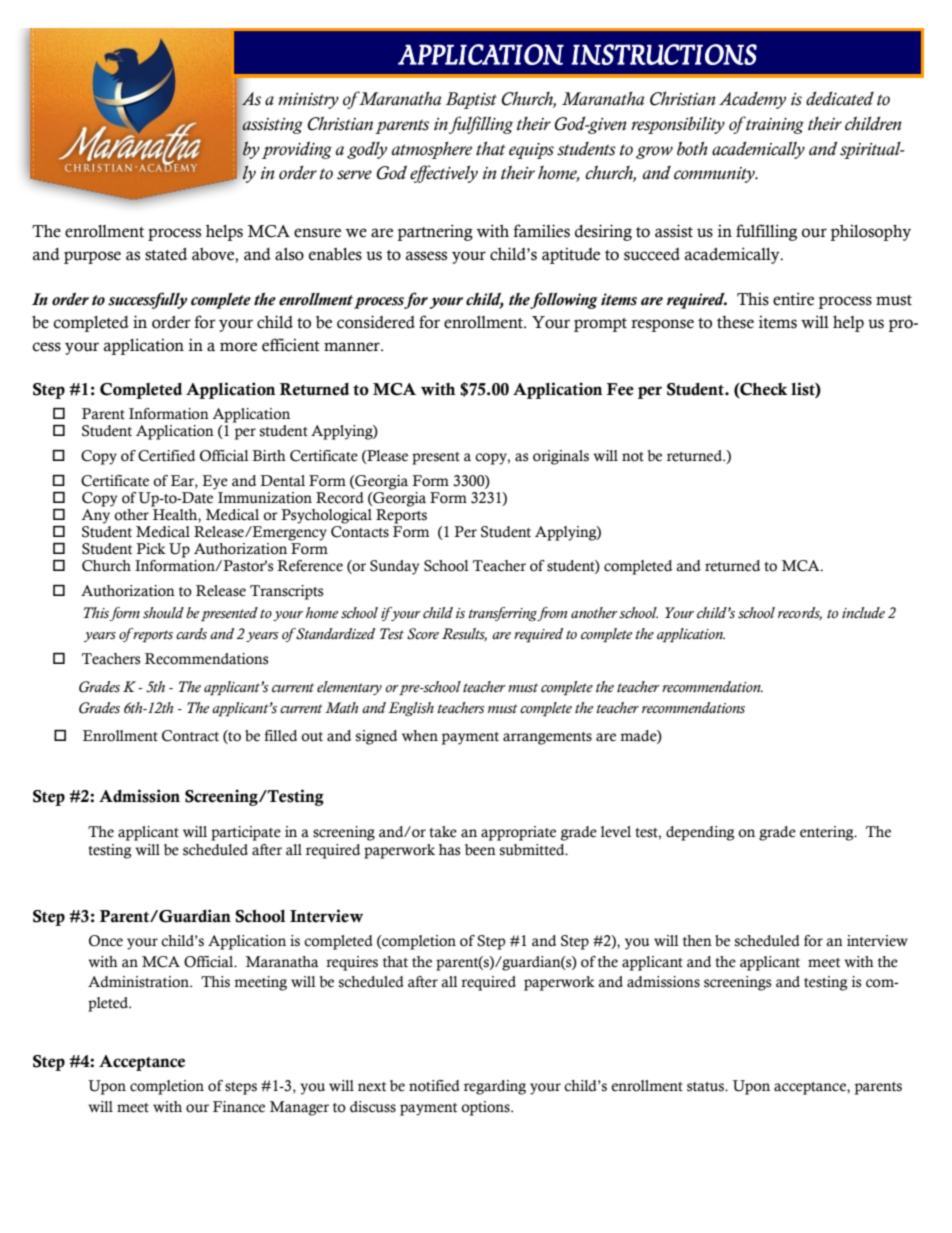 This screenshot has height=1233, width=952. I want to click on more, so click(238, 347).
